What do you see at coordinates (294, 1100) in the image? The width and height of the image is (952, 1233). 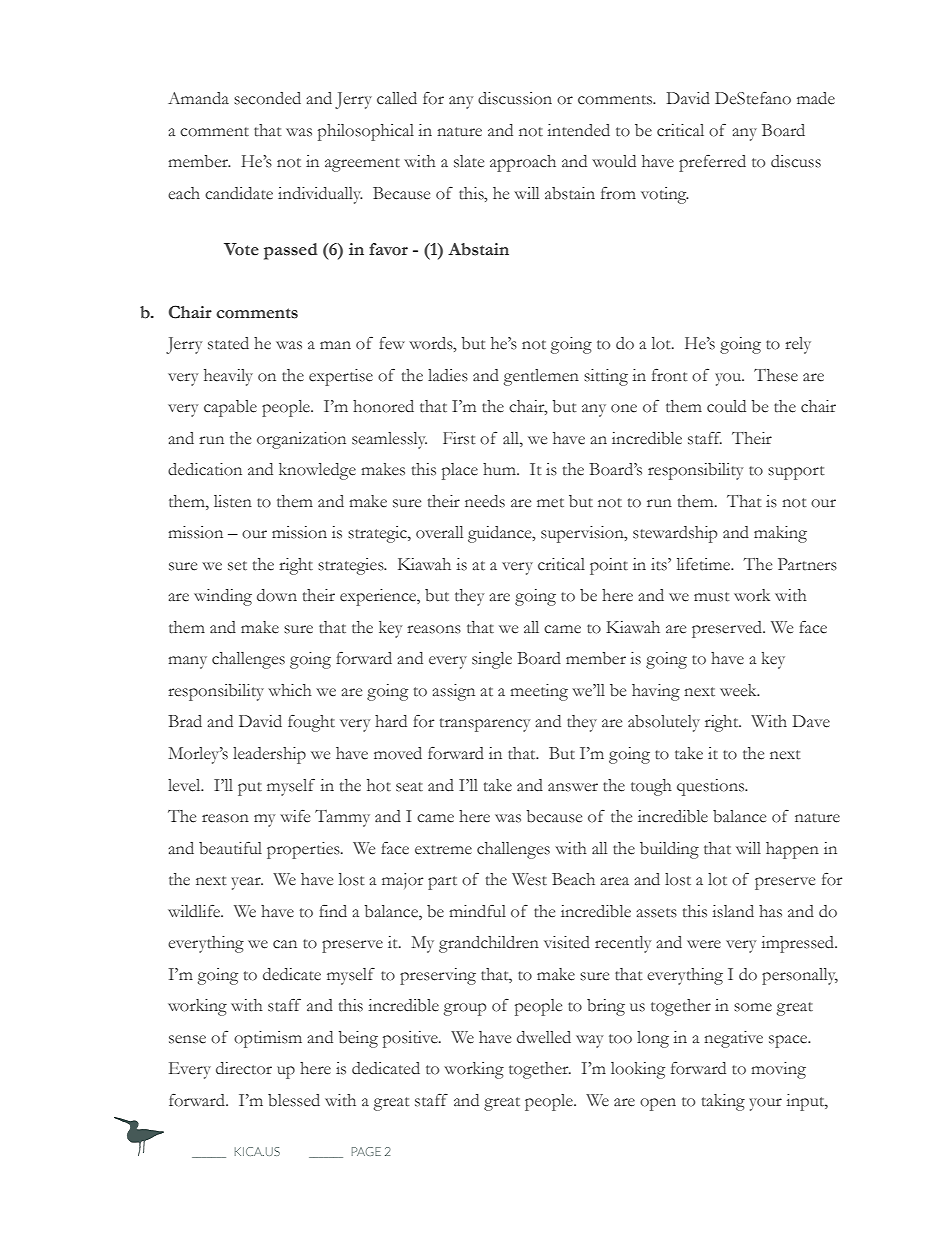 I see `blessed` at bounding box center [294, 1100].
